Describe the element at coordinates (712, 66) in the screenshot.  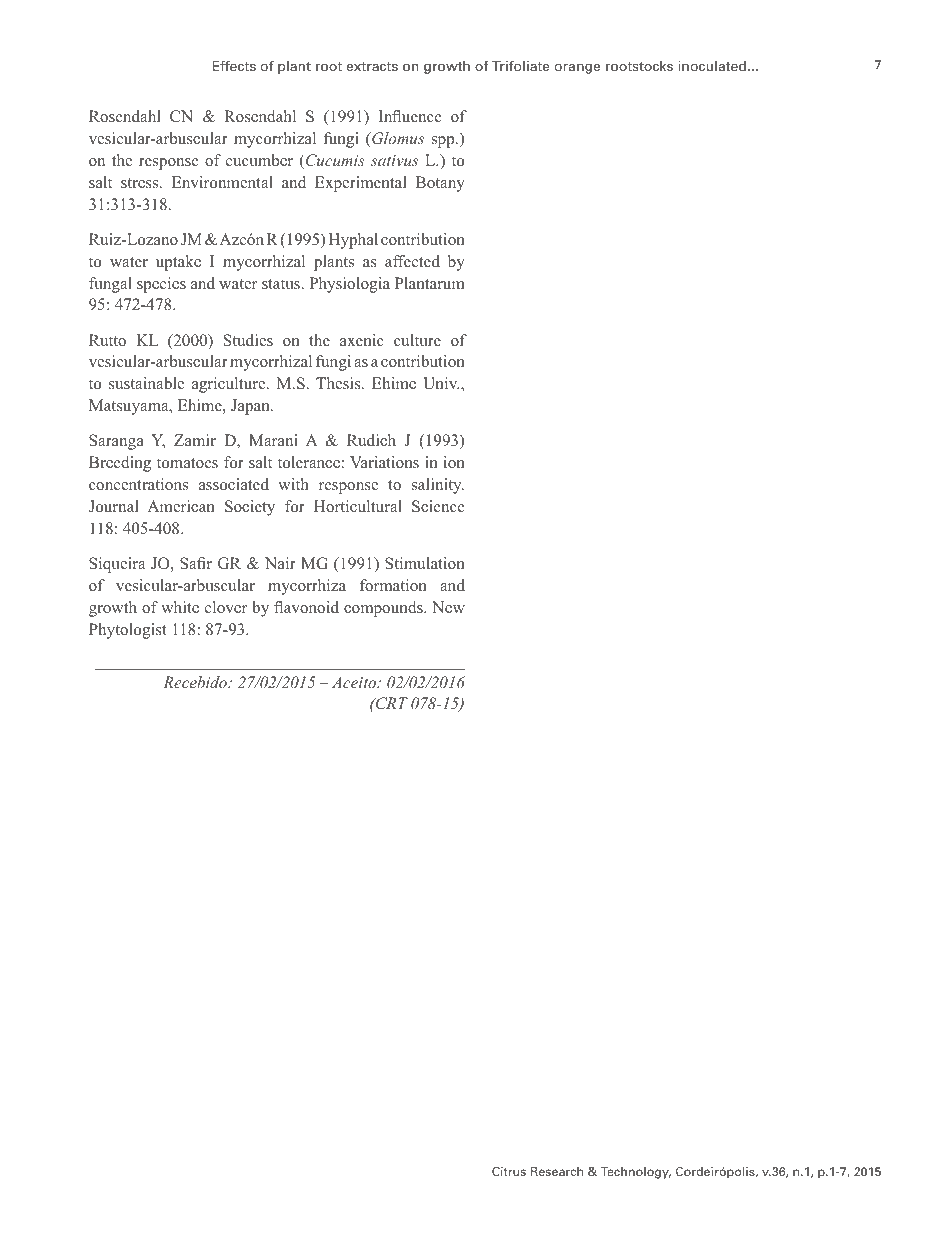
I see `inoculated` at that location.
